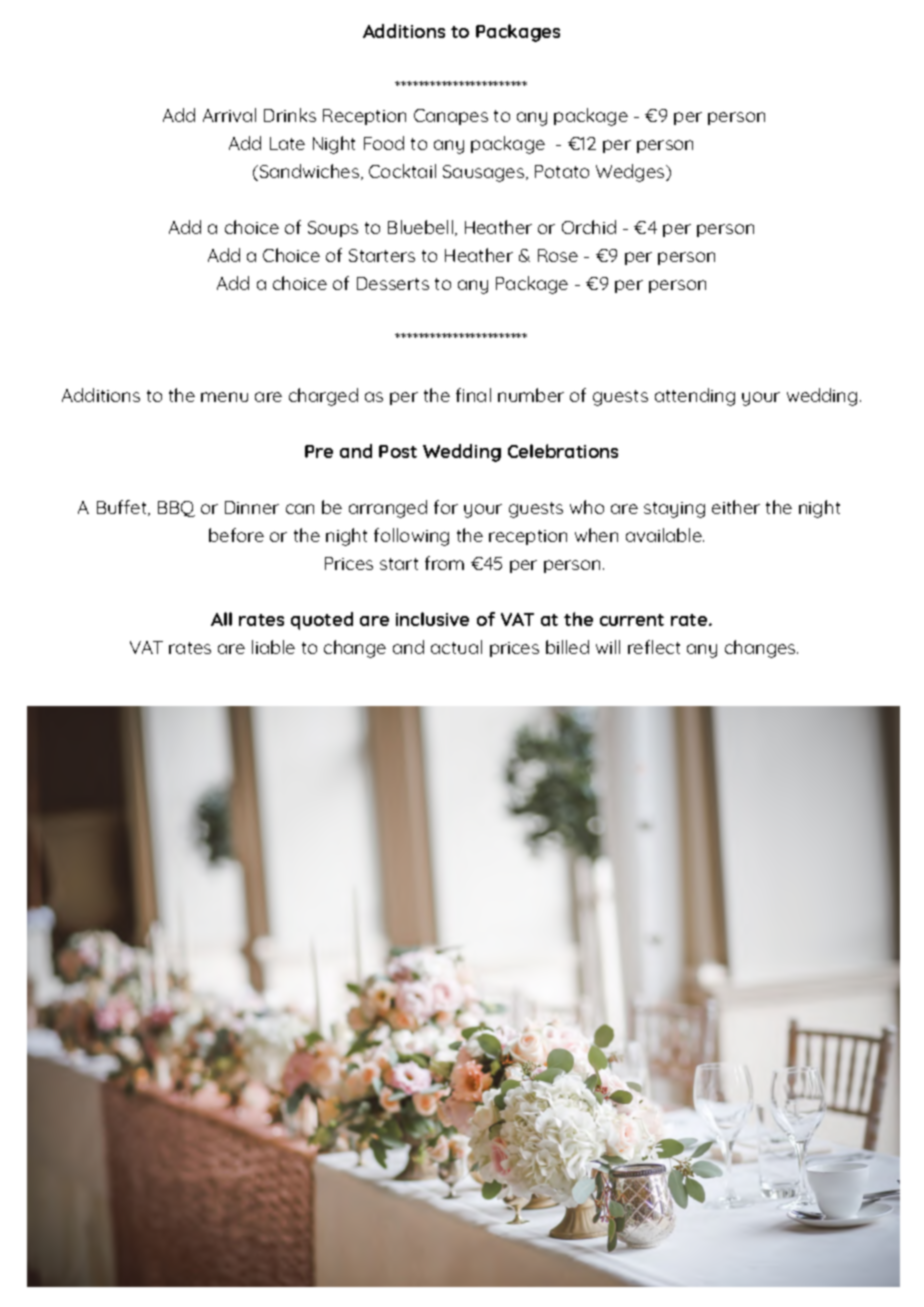  What do you see at coordinates (224, 397) in the page?
I see `menu` at bounding box center [224, 397].
